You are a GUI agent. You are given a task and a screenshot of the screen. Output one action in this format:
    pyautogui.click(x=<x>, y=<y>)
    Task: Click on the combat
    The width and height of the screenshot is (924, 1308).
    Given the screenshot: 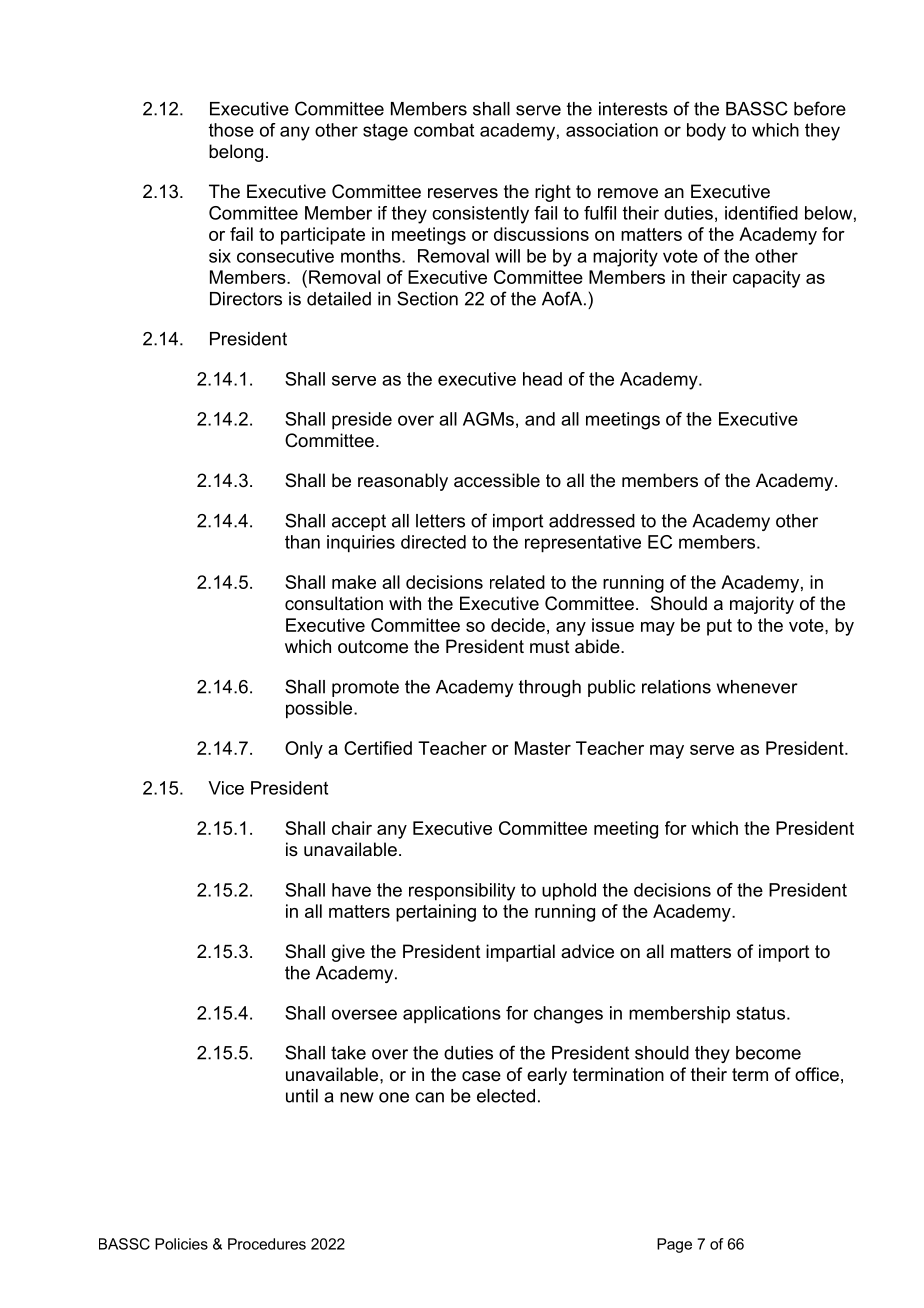 What is the action you would take?
    pyautogui.click(x=444, y=130)
